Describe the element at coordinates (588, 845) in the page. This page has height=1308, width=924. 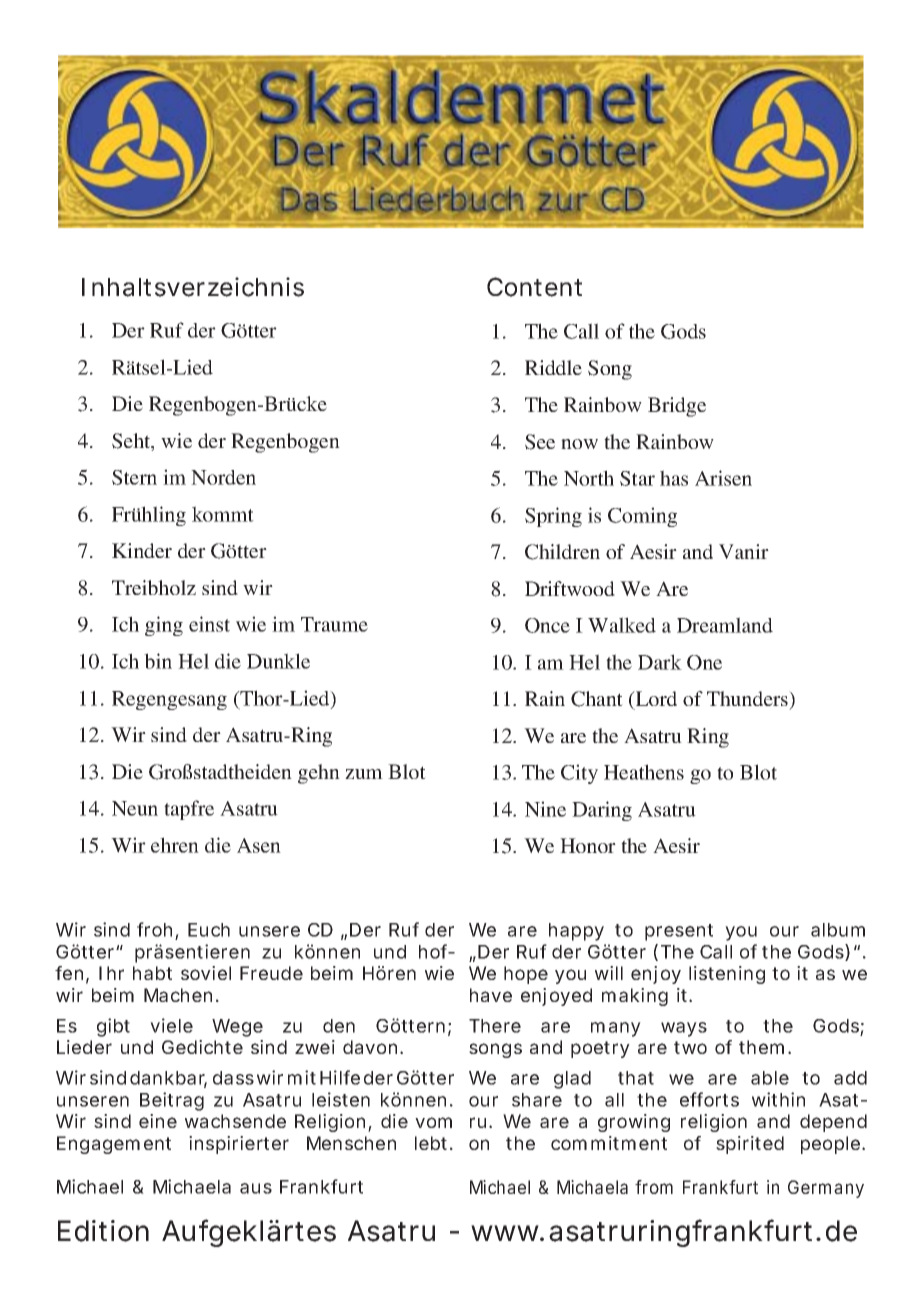
I see `Honor` at that location.
